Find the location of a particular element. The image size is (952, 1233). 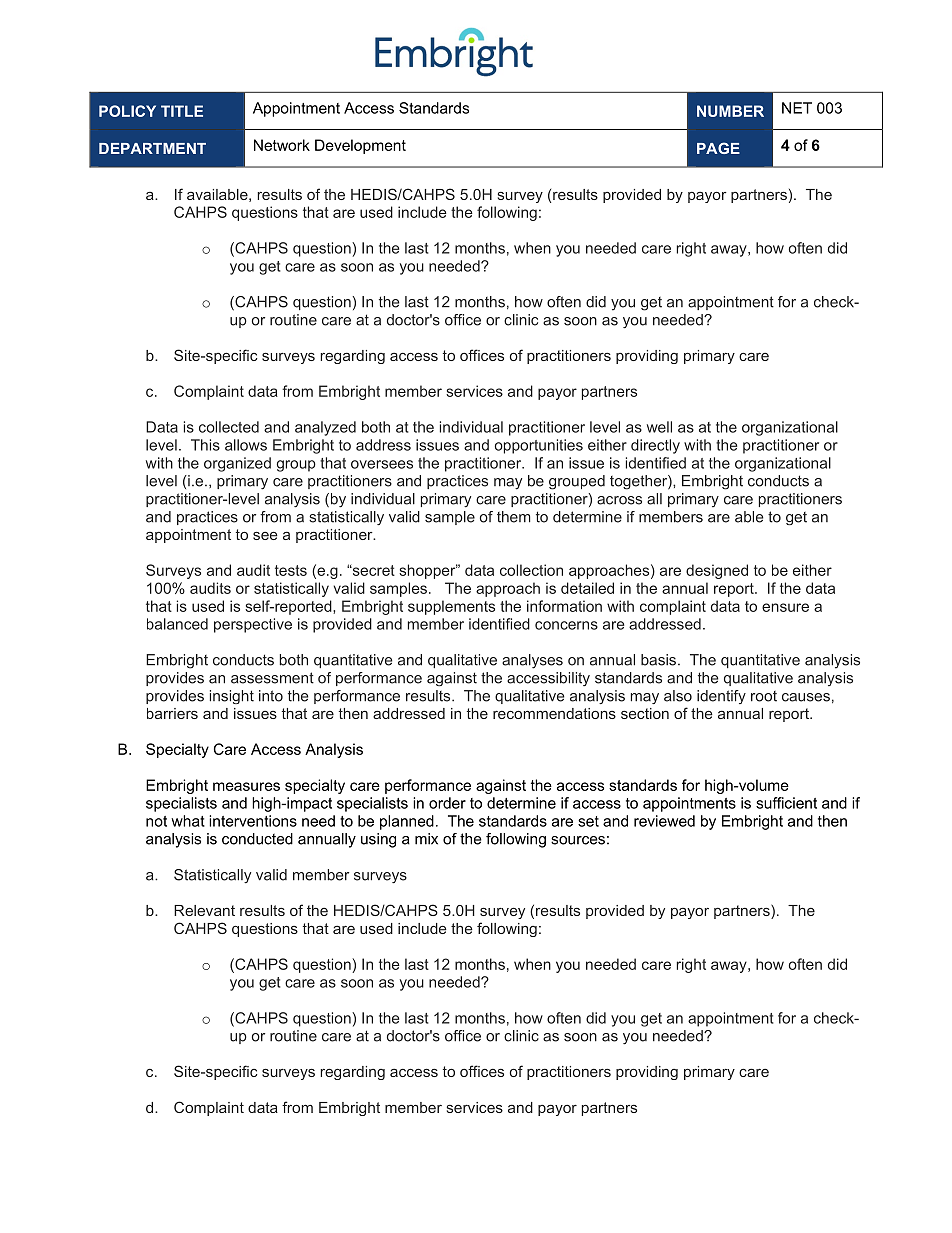

barriers is located at coordinates (172, 713).
